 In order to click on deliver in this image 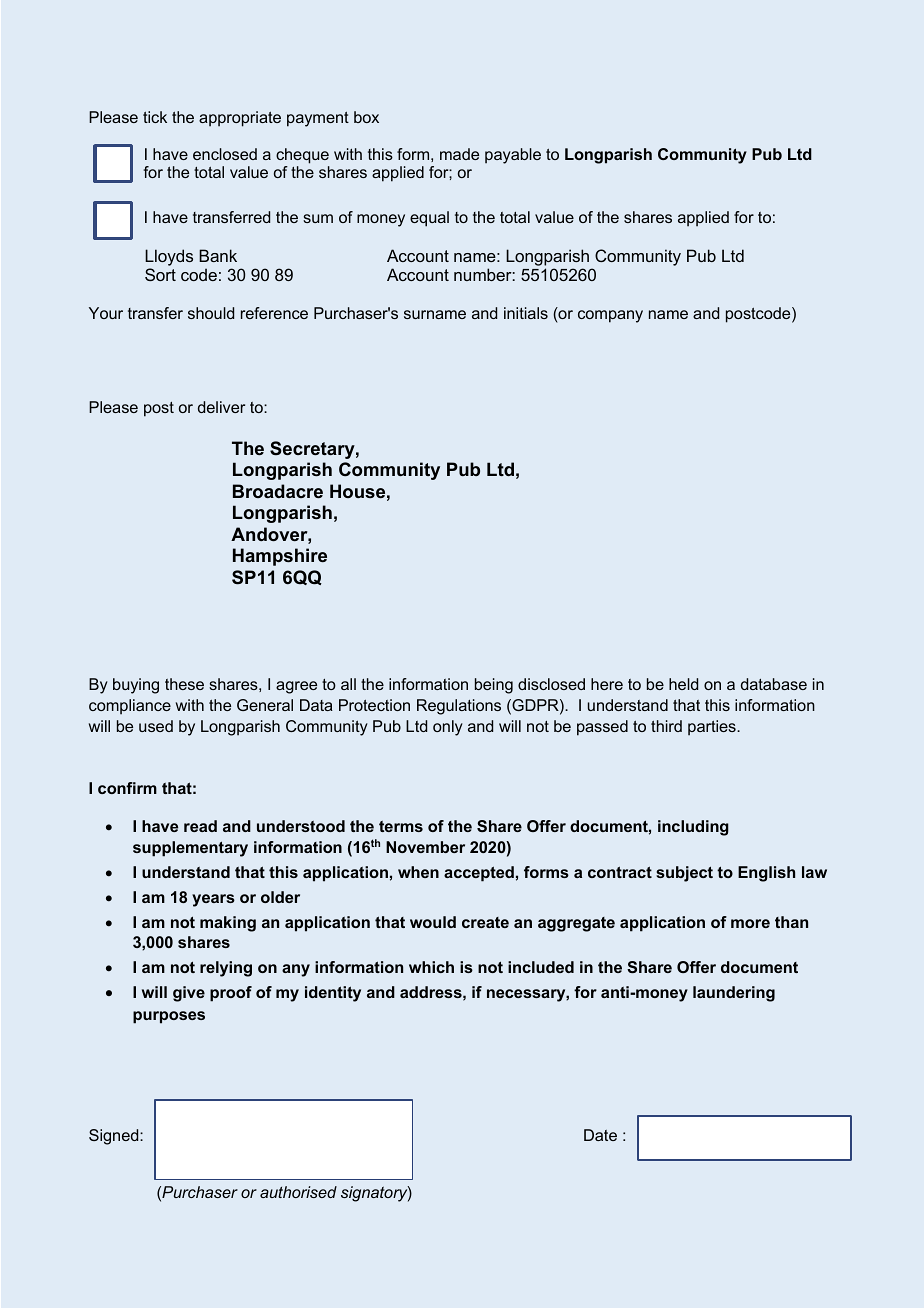, I will do `click(221, 407)`.
